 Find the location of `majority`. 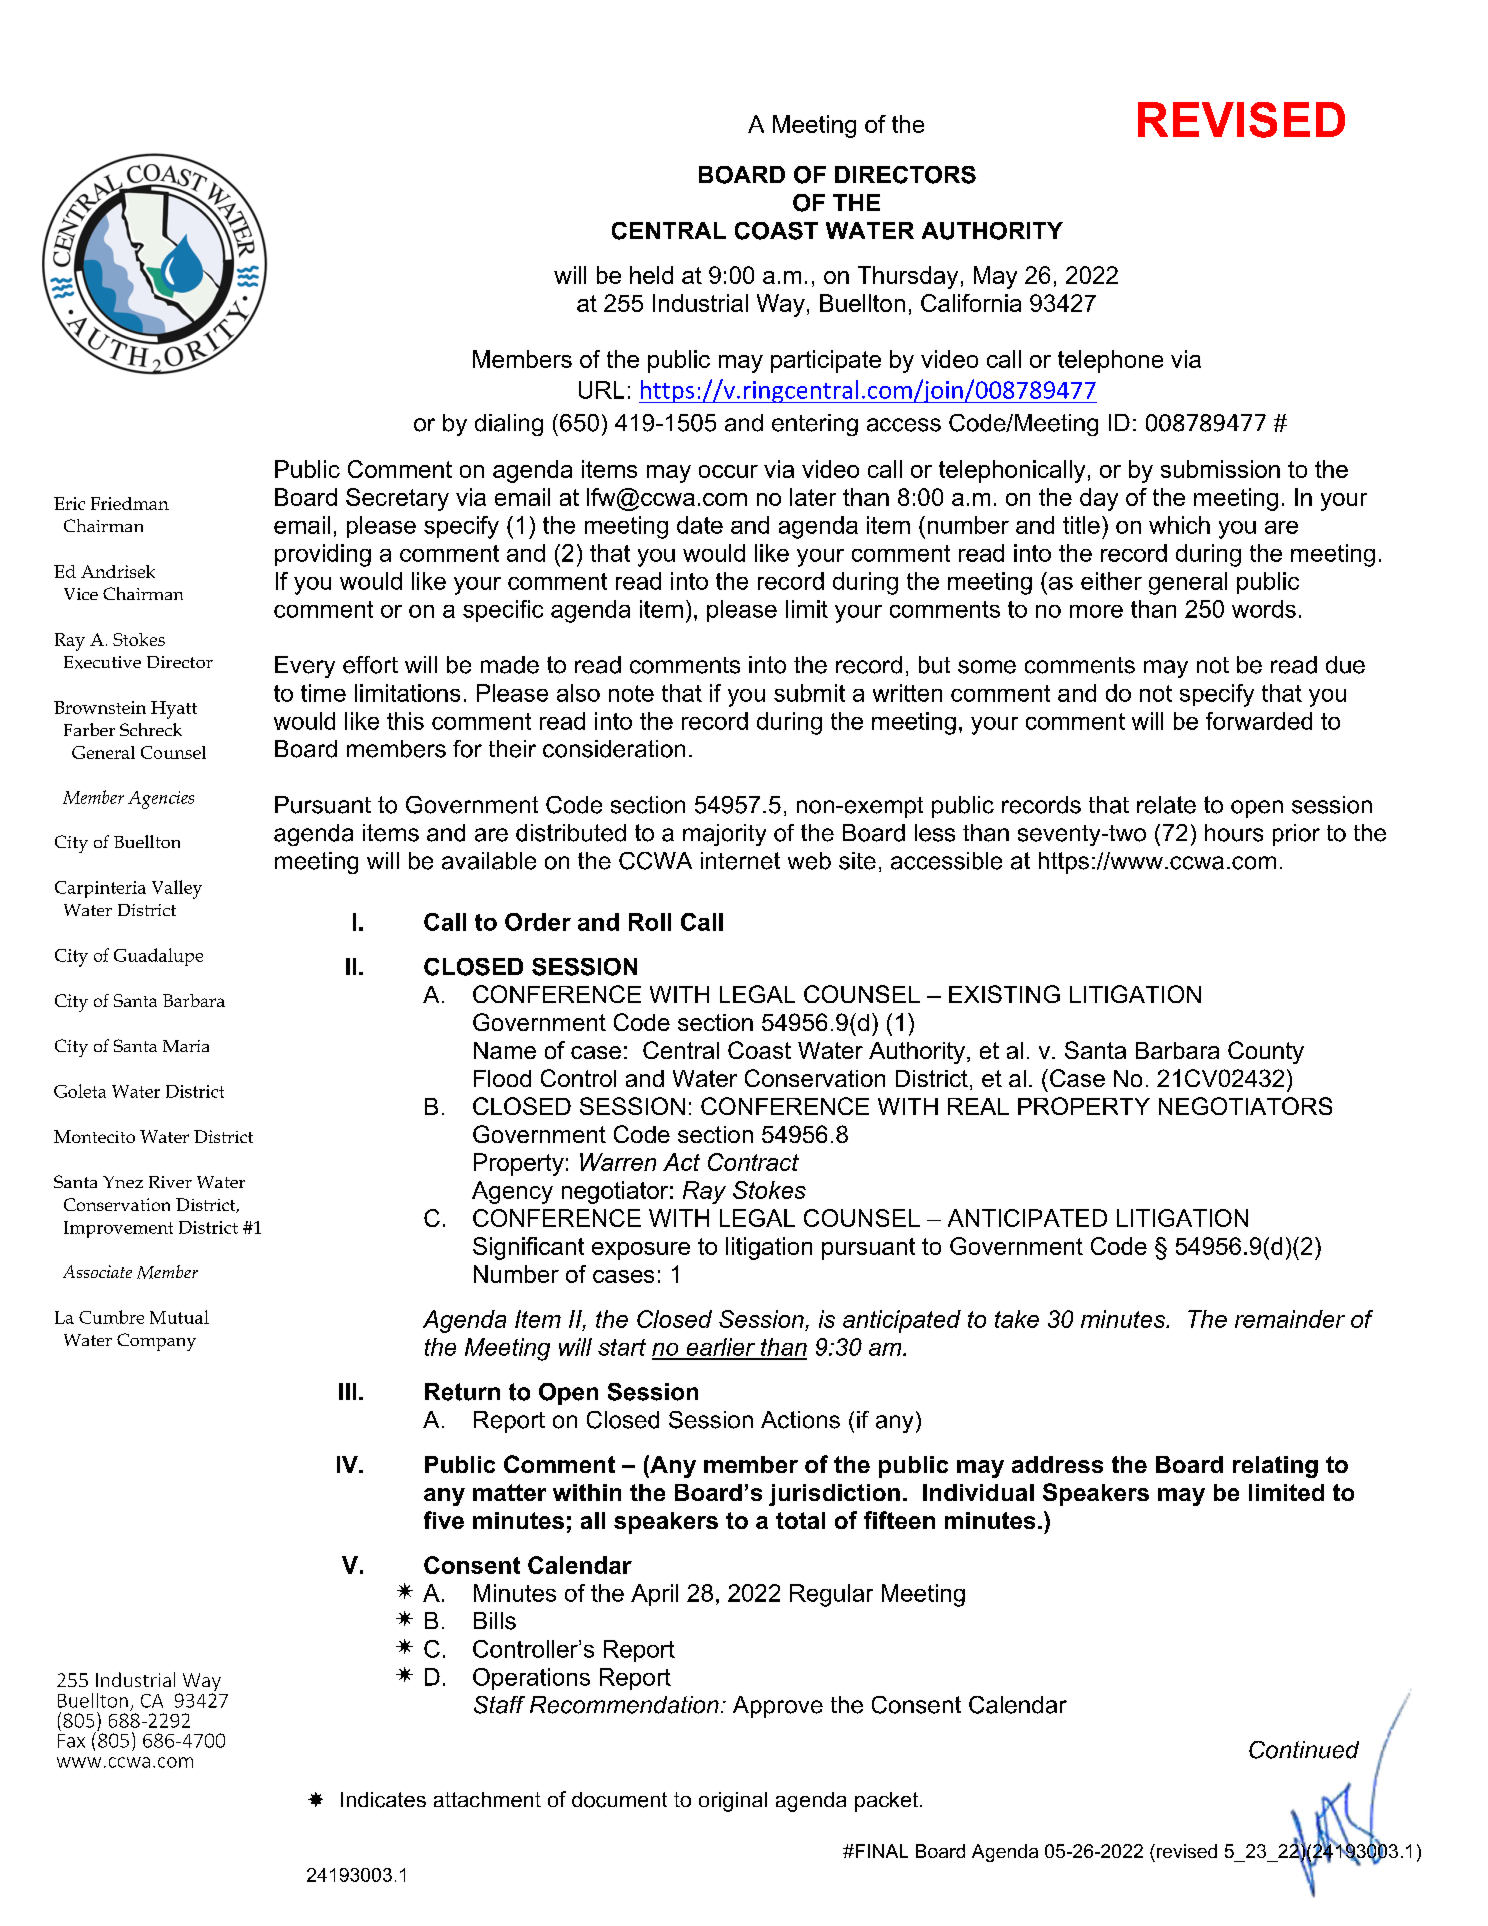

majority is located at coordinates (724, 835).
